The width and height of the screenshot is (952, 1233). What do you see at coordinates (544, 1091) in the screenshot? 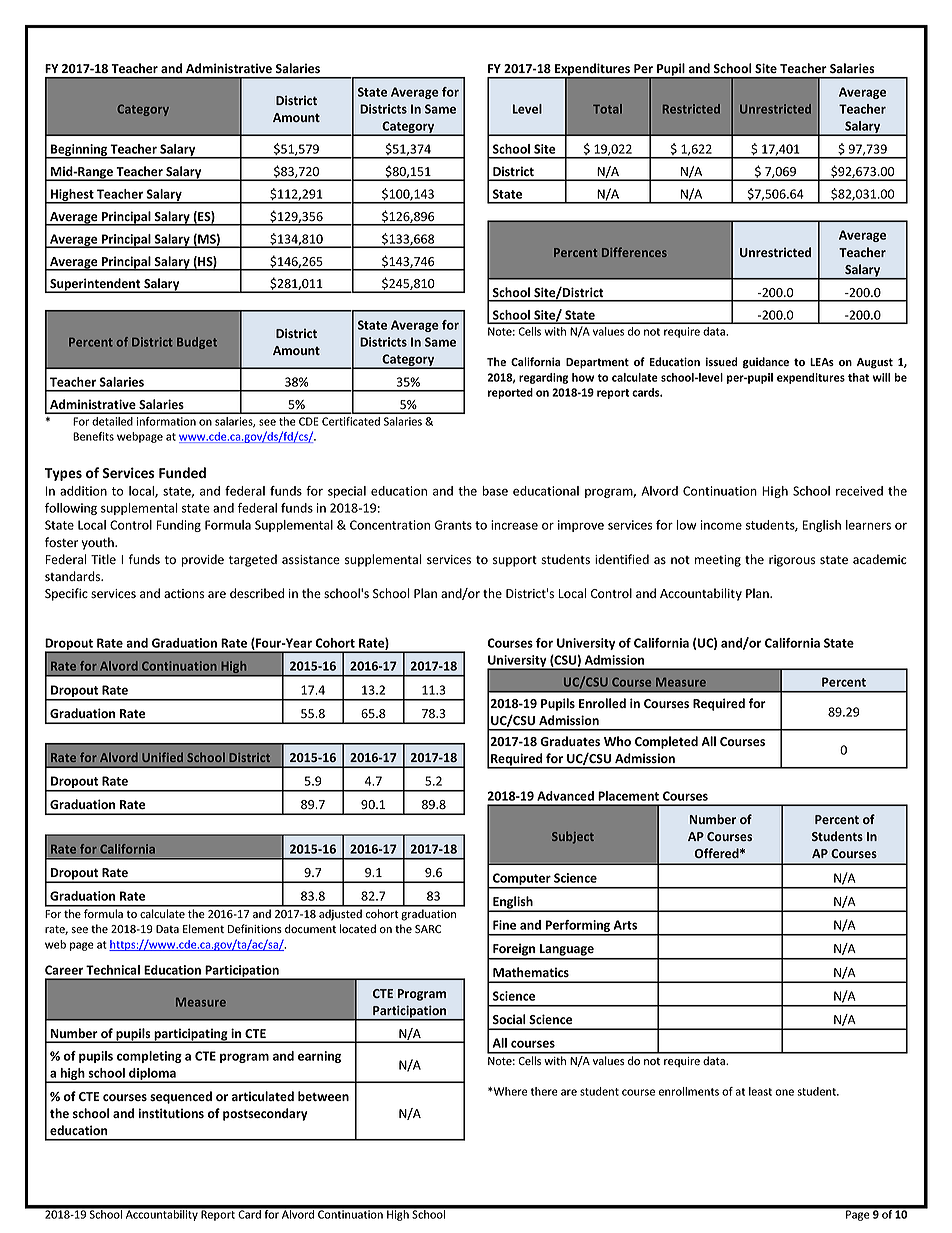
I see `there` at bounding box center [544, 1091].
